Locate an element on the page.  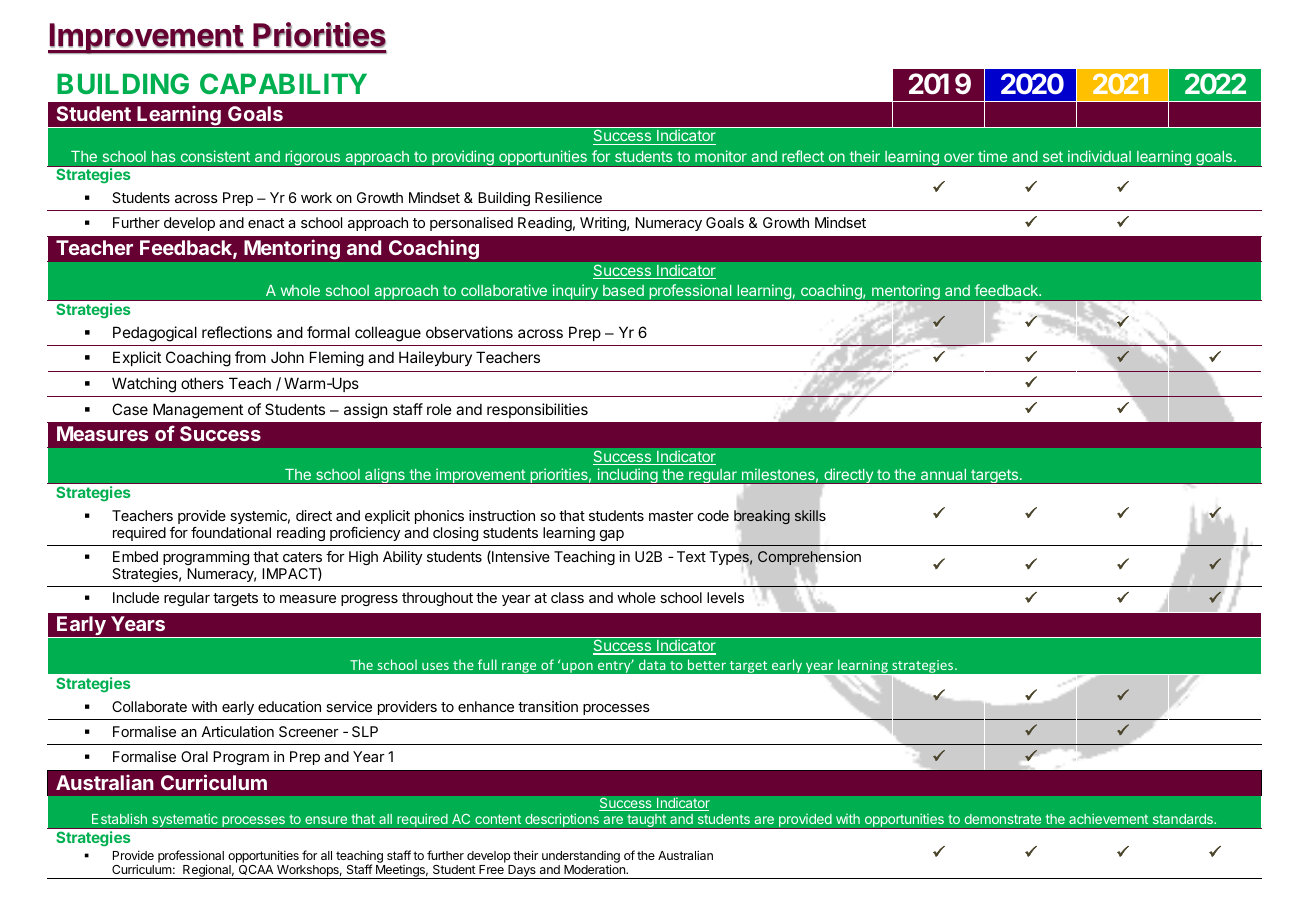
better is located at coordinates (707, 664).
